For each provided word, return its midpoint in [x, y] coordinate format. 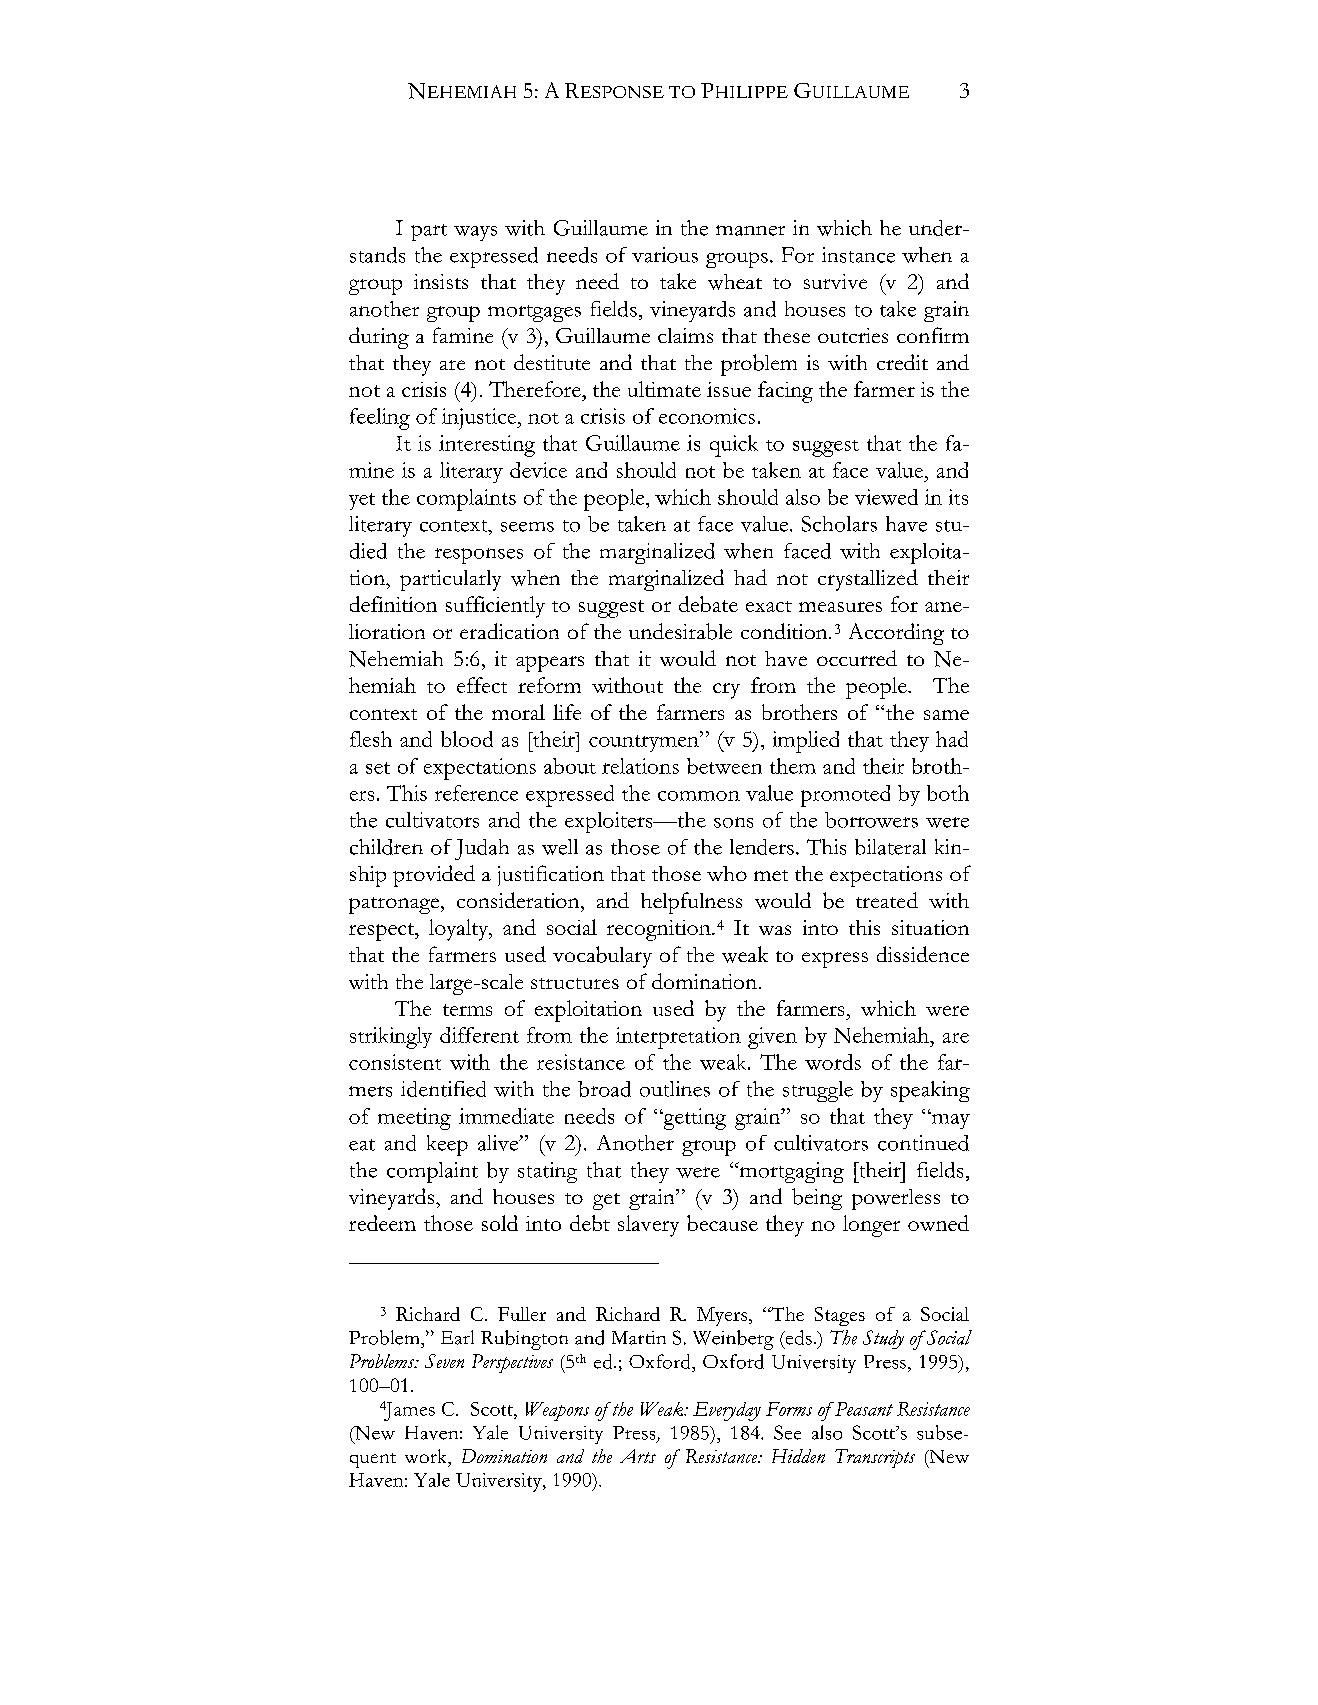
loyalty [460, 930]
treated [887, 900]
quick [734, 446]
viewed [886, 497]
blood [467, 739]
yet [362, 501]
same [946, 715]
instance [858, 255]
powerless [896, 1199]
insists [441, 281]
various [665, 255]
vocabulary [602, 957]
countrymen [645, 743]
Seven [444, 1361]
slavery [648, 1226]
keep [447, 1145]
